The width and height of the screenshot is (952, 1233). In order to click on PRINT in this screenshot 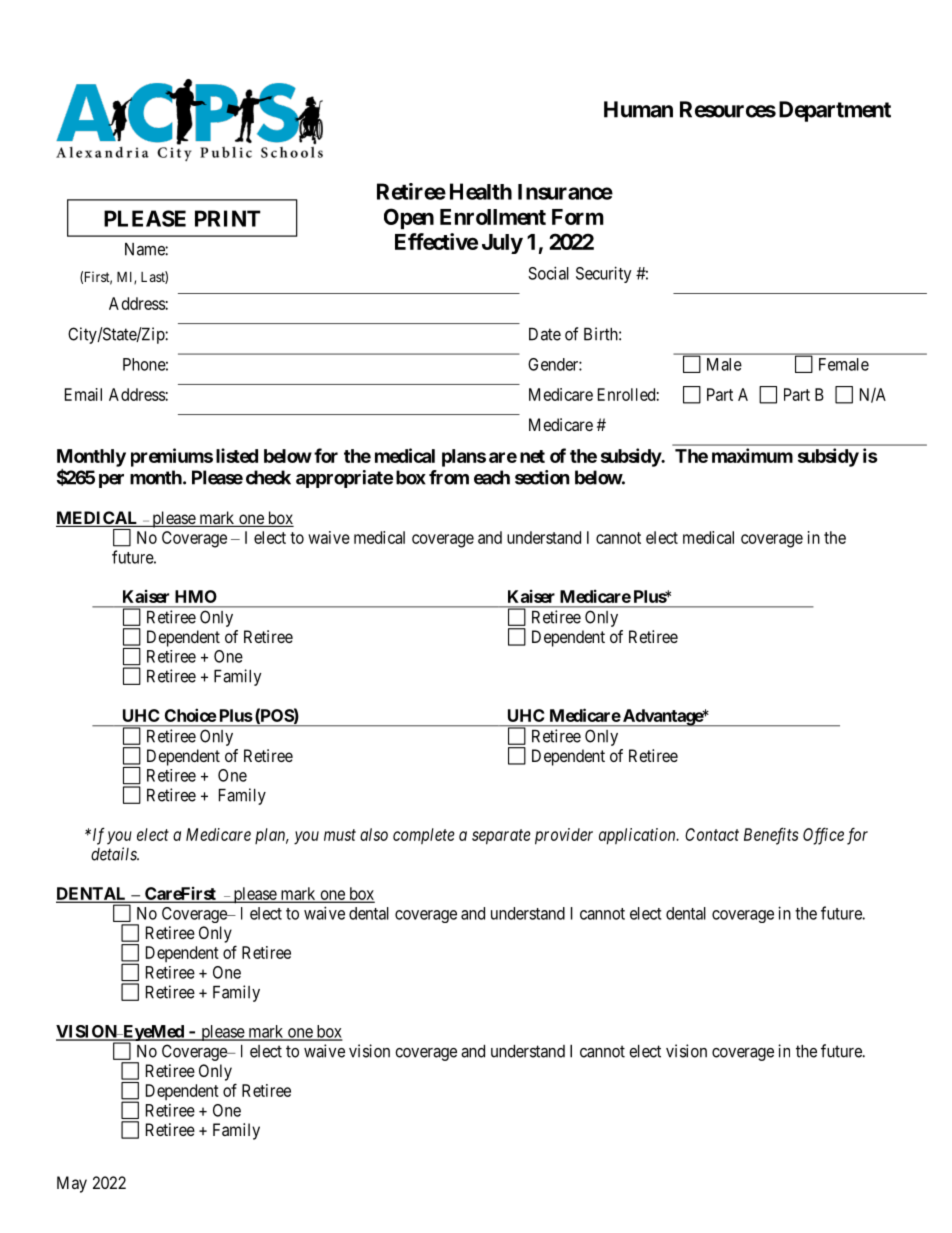, I will do `click(228, 218)`.
